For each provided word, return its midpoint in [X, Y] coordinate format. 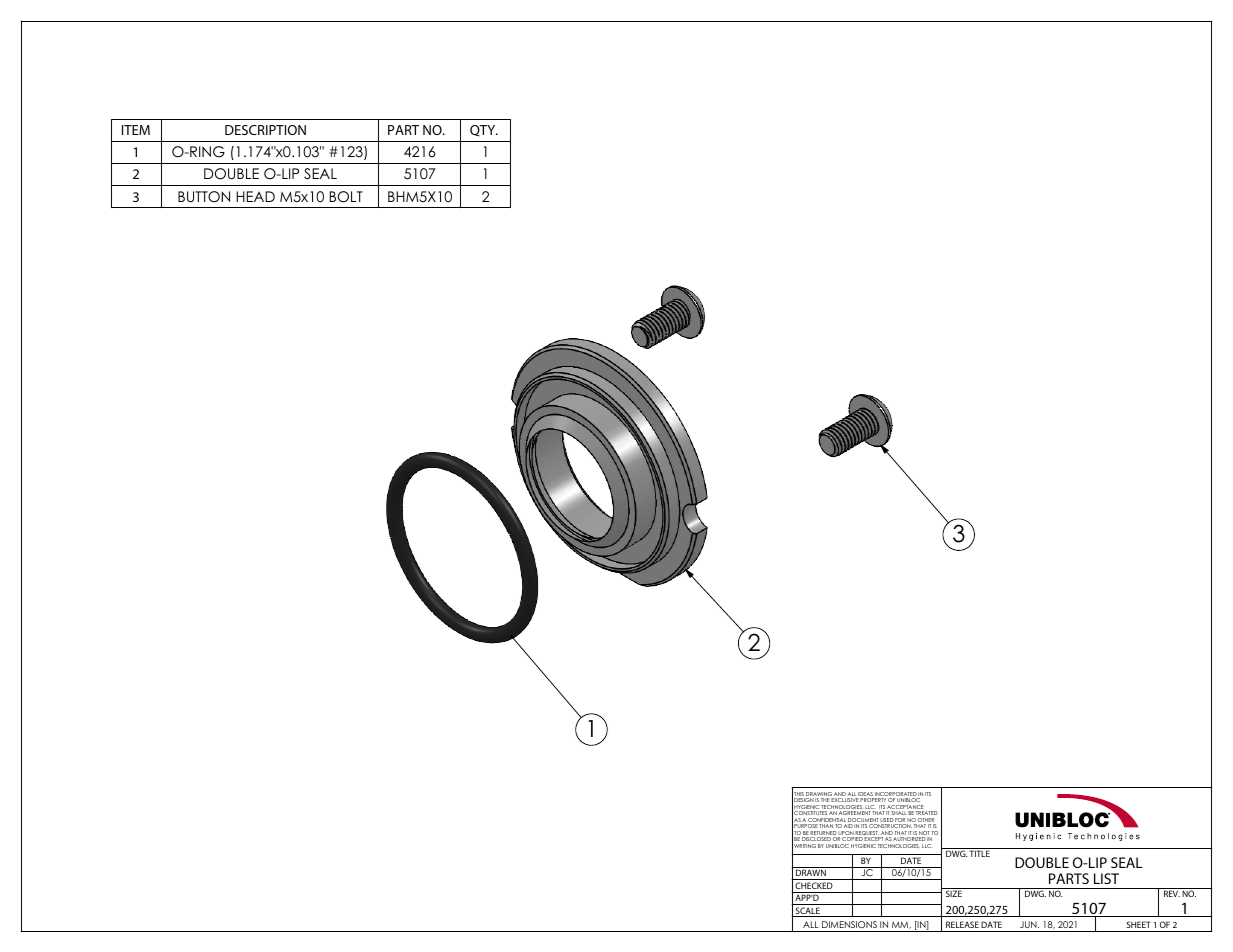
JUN [1029, 924]
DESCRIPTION [265, 130]
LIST [1106, 878]
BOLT [346, 197]
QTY [484, 131]
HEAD [255, 196]
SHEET [1138, 924]
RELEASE [962, 924]
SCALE [807, 912]
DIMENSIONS [849, 924]
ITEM [136, 130]
